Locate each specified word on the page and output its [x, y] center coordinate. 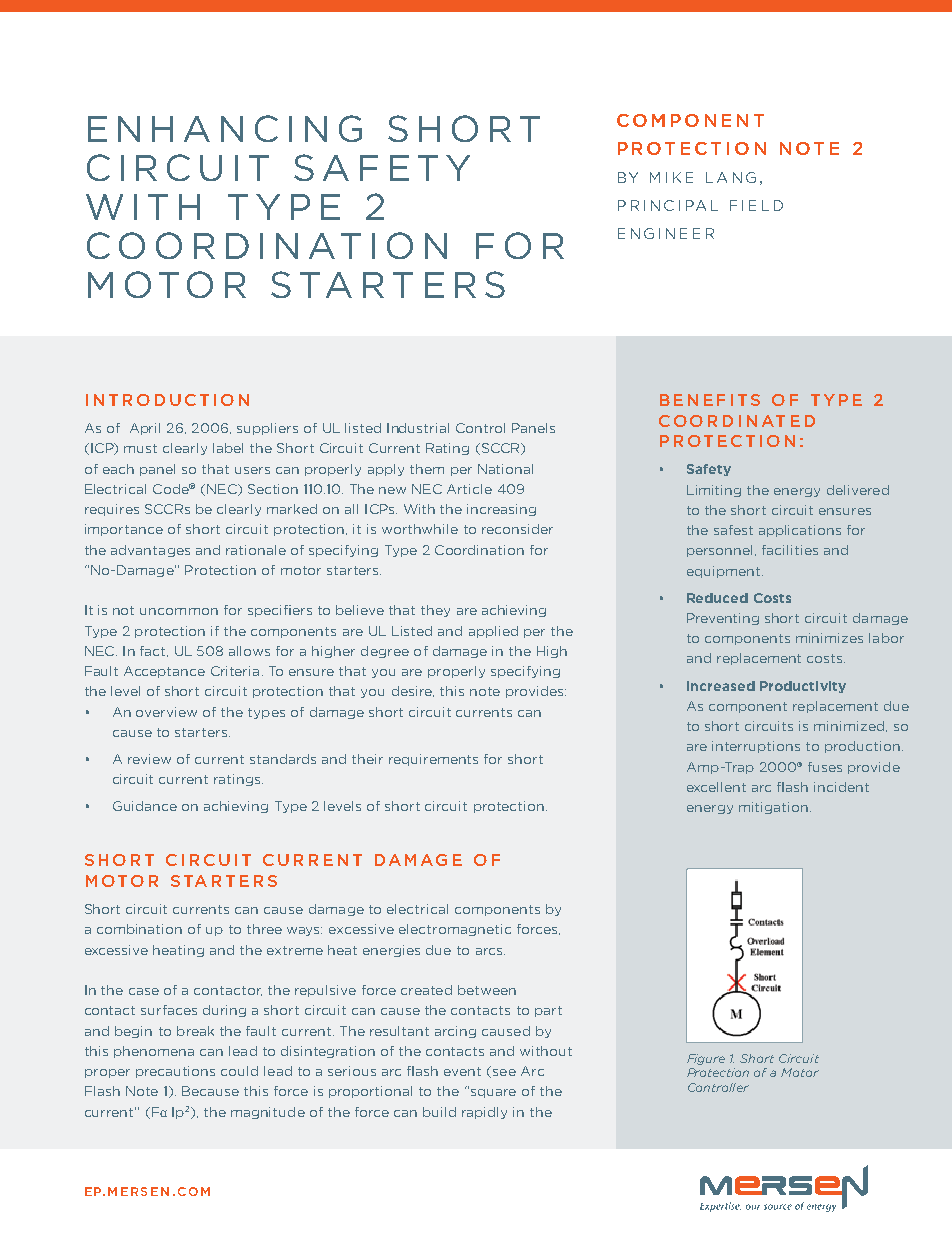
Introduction [167, 400]
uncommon [179, 611]
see [504, 1072]
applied [493, 632]
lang [731, 177]
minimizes [829, 638]
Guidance [145, 806]
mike [671, 177]
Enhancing [225, 128]
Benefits [710, 400]
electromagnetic [455, 930]
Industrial [418, 428]
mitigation [773, 808]
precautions [175, 1072]
